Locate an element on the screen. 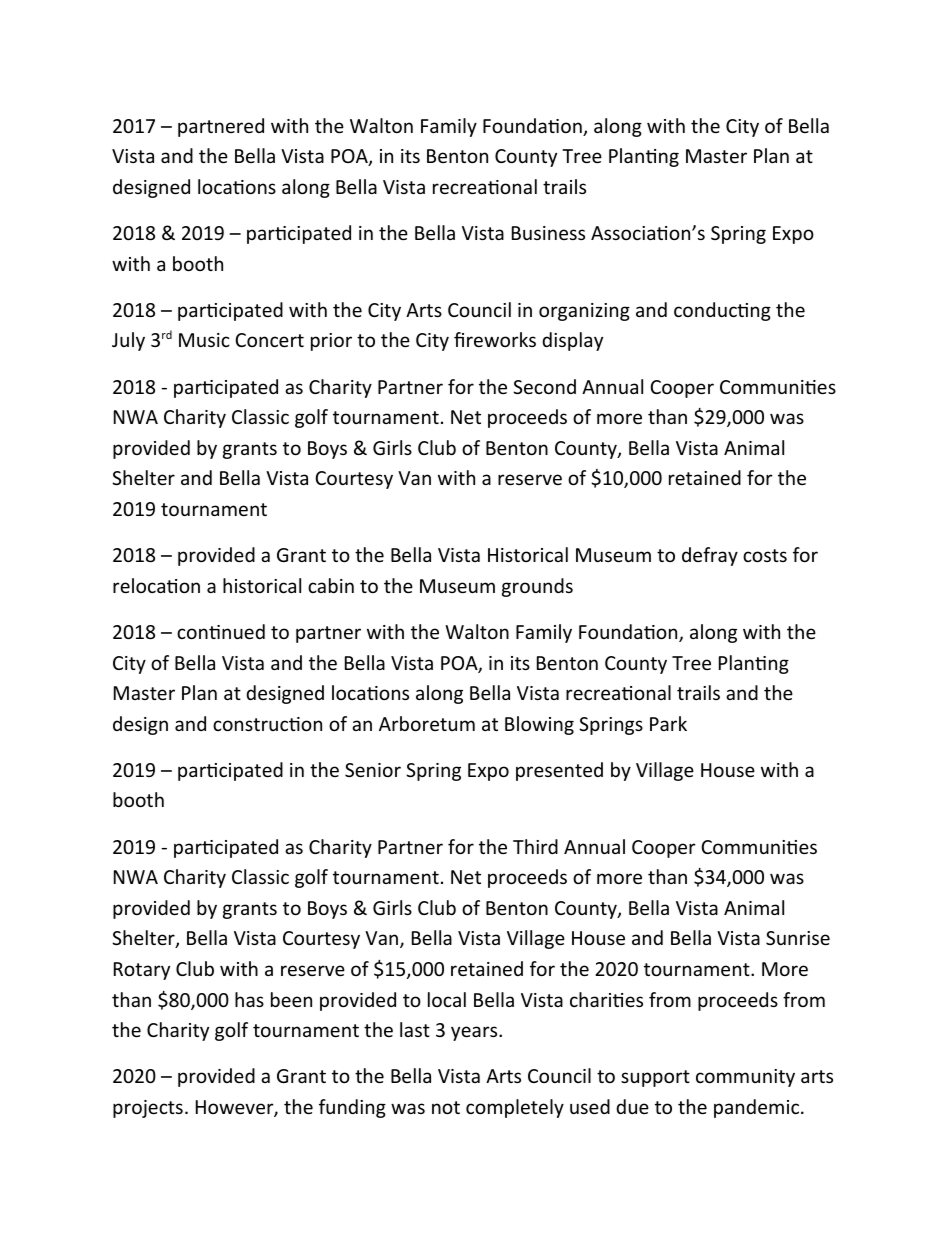 The width and height of the screenshot is (952, 1233). defray is located at coordinates (710, 556).
